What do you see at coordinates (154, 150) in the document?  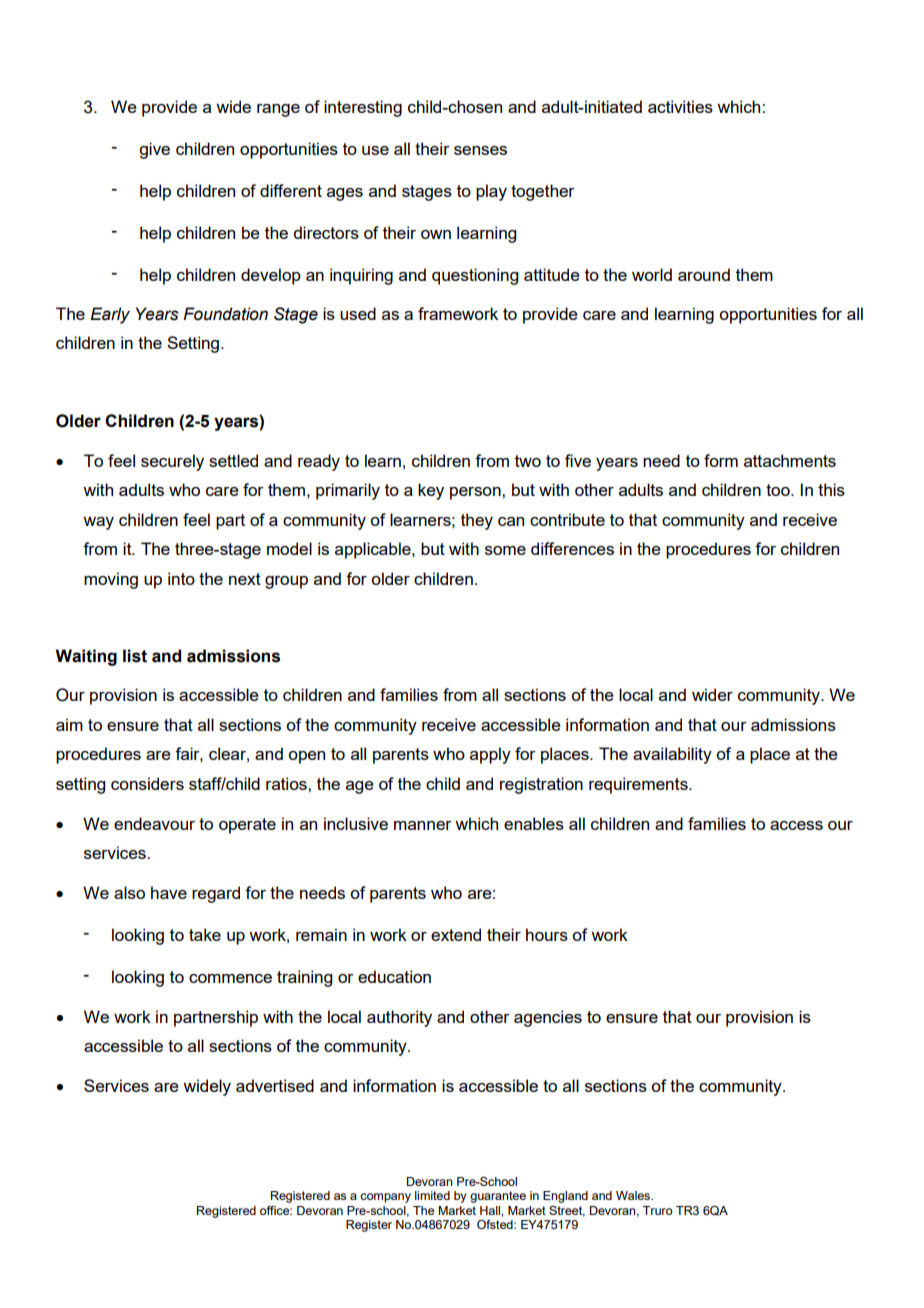 I see `give` at bounding box center [154, 150].
